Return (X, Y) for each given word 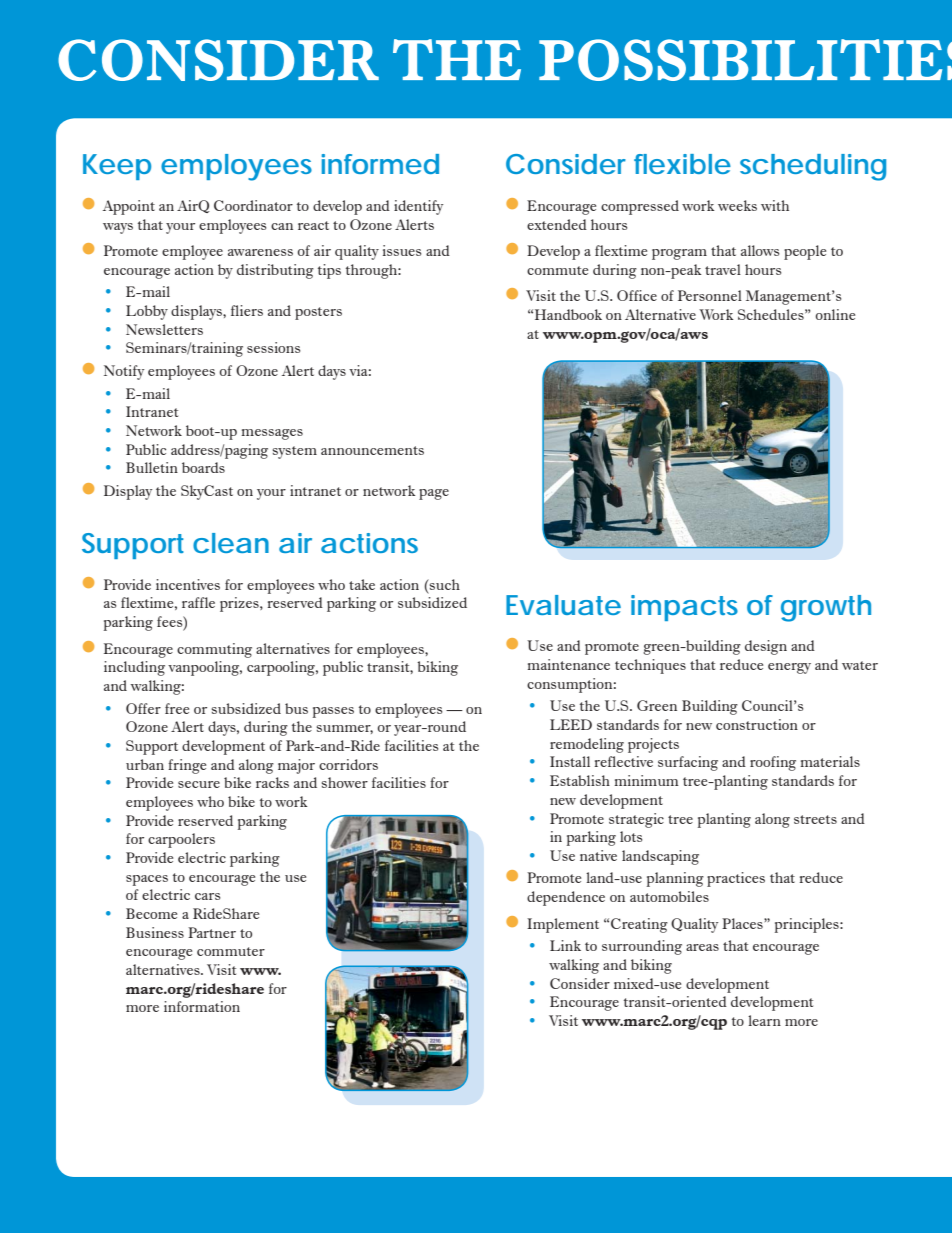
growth (826, 608)
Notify (124, 372)
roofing (773, 763)
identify (419, 207)
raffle (198, 602)
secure (199, 784)
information (202, 1006)
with (775, 205)
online (835, 314)
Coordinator (253, 205)
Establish (580, 780)
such (444, 584)
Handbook (568, 314)
